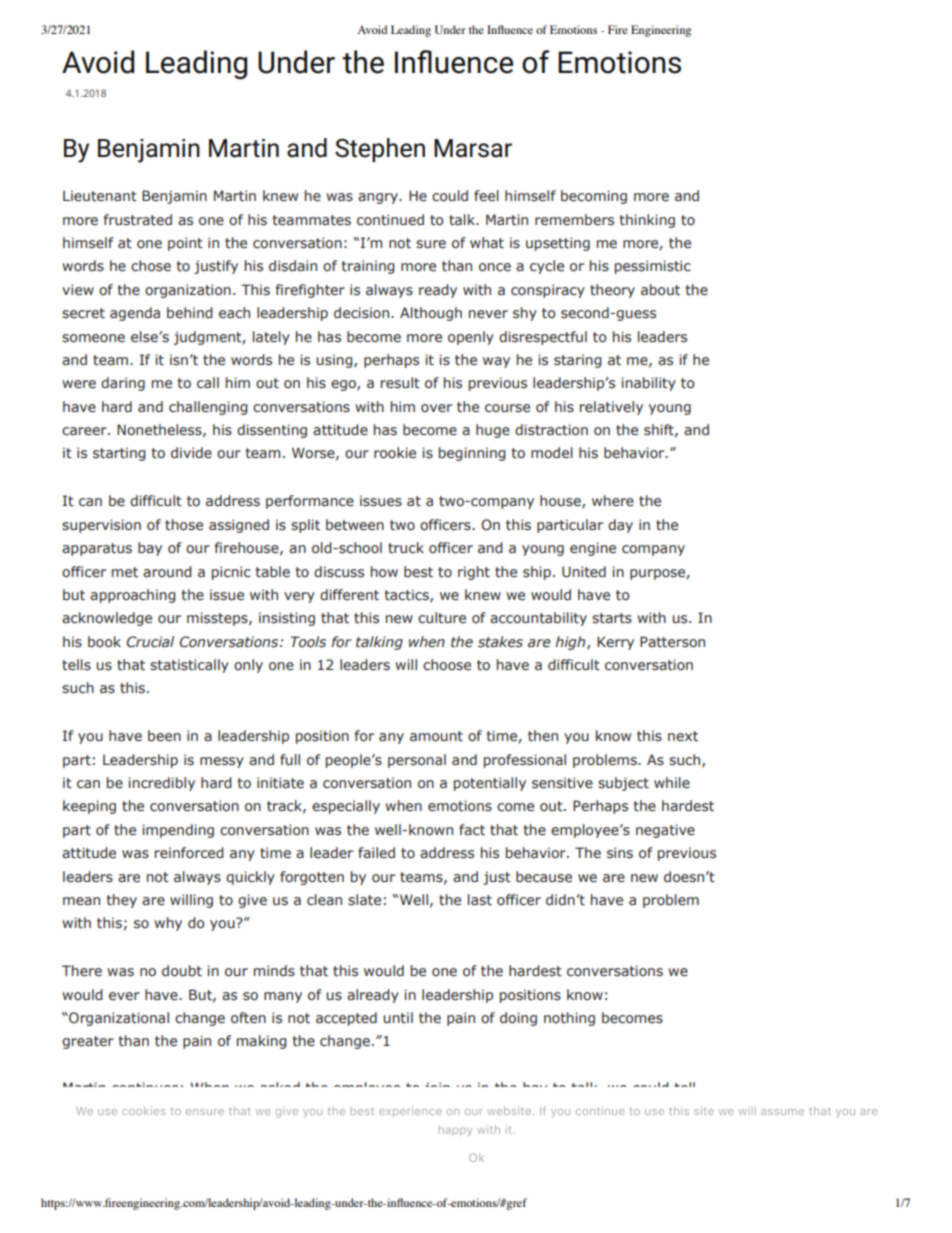 The image size is (952, 1233). Describe the element at coordinates (138, 220) in the screenshot. I see `frustrated` at that location.
